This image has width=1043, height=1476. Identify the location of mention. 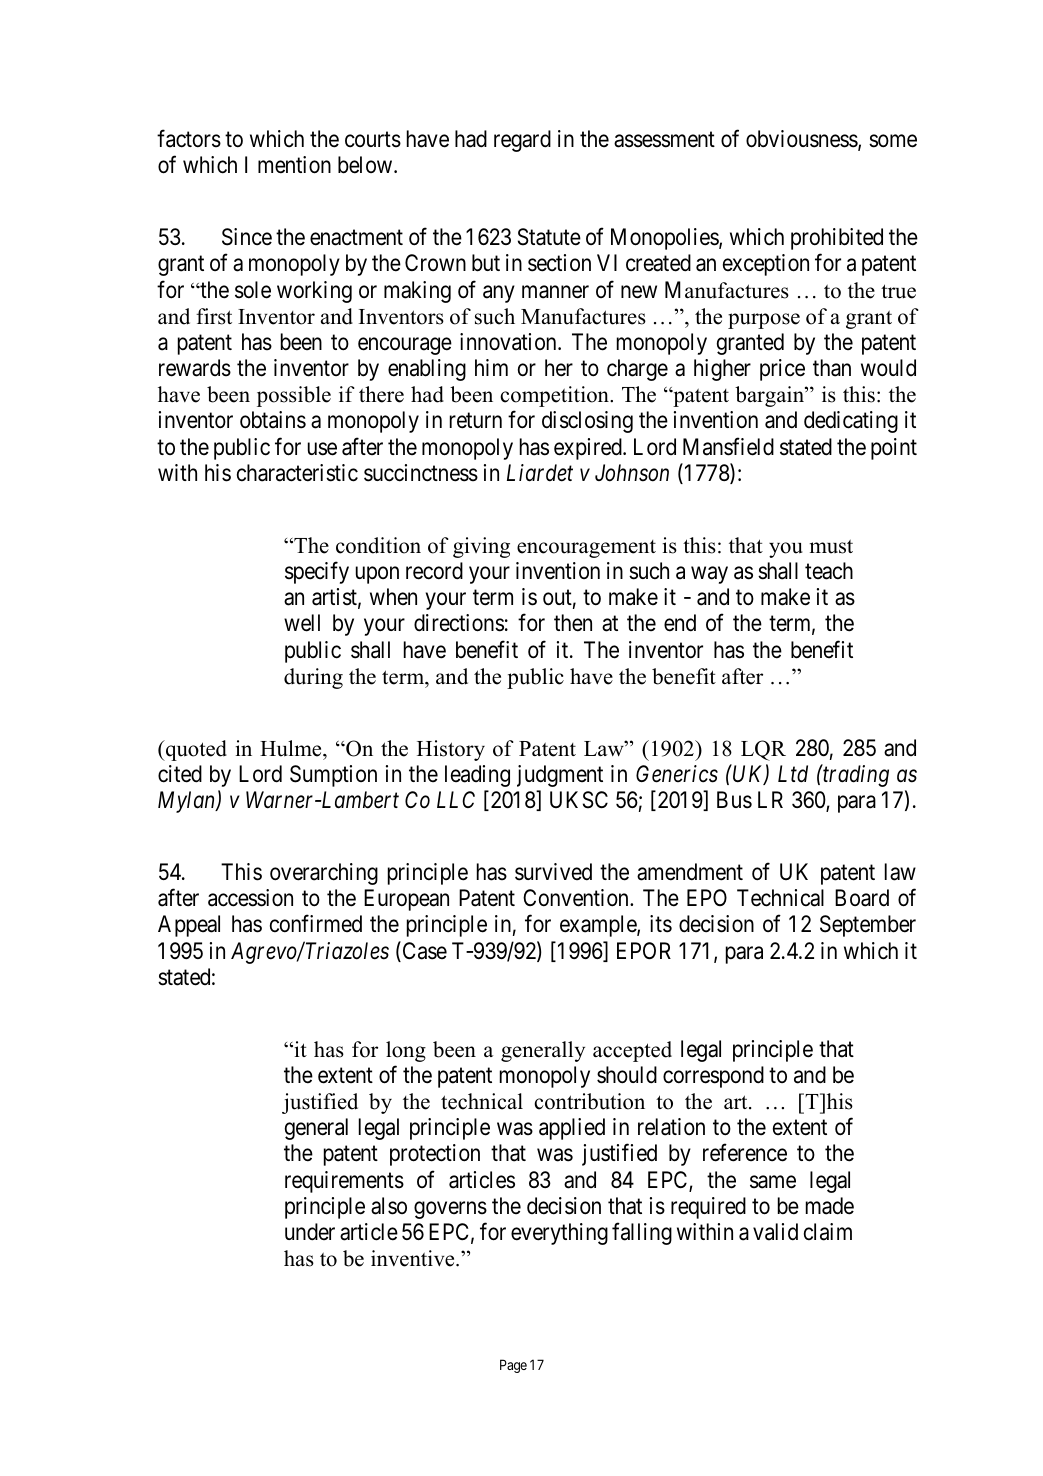
(294, 165).
